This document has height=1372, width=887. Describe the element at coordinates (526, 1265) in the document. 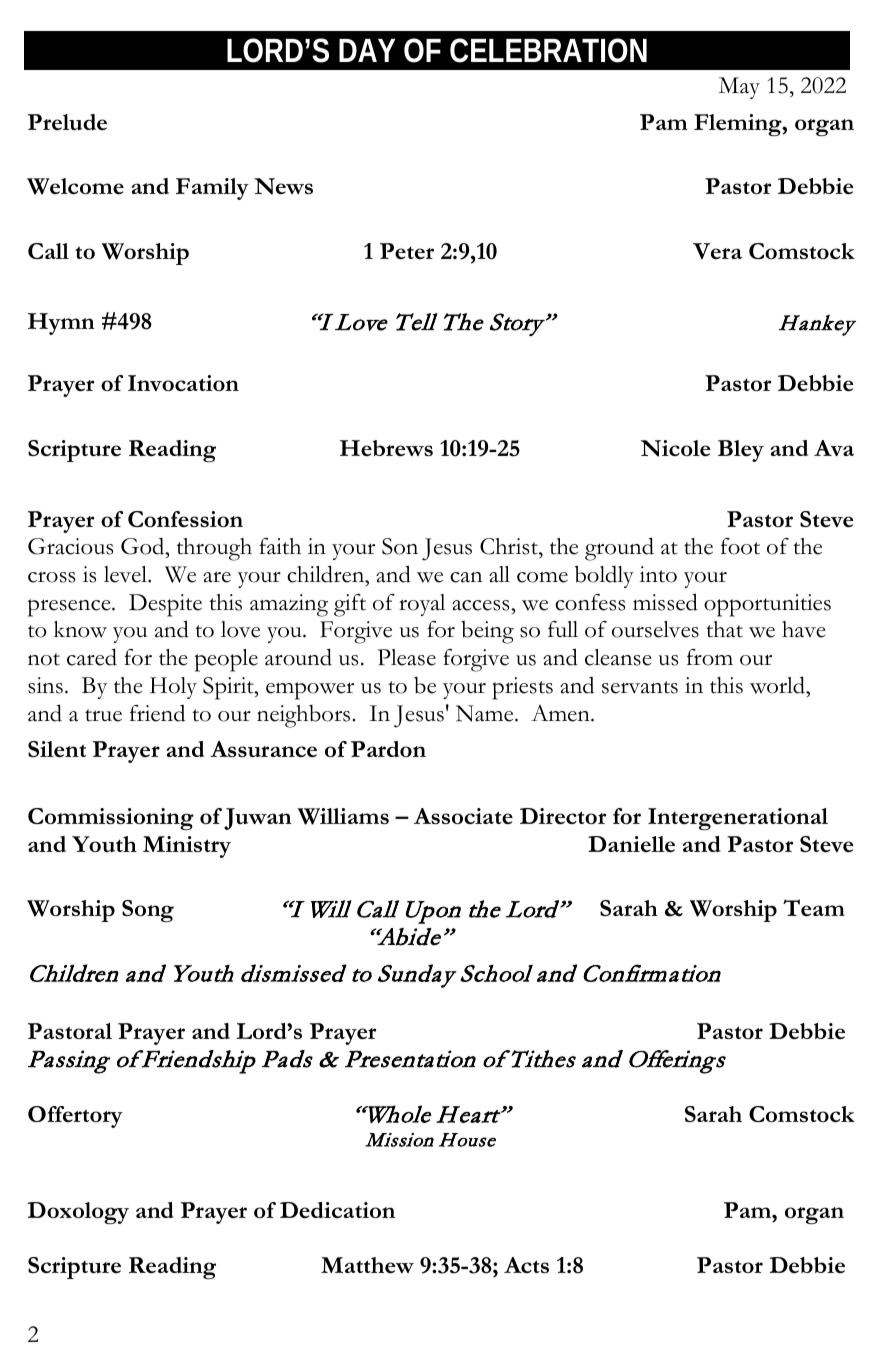

I see `Acts` at that location.
